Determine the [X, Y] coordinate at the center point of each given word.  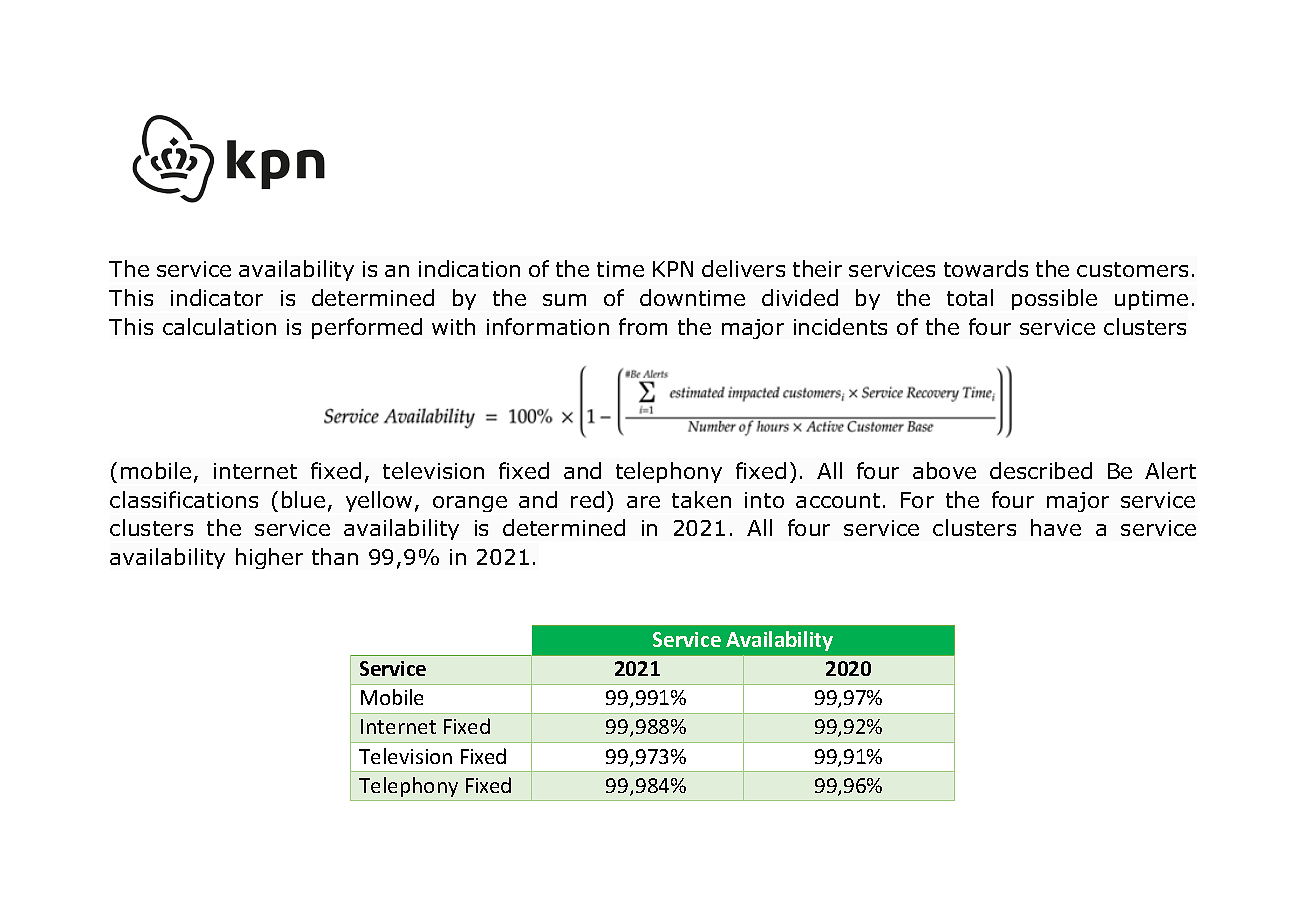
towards [986, 268]
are [643, 502]
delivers [743, 268]
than [335, 556]
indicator [217, 297]
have [1056, 527]
